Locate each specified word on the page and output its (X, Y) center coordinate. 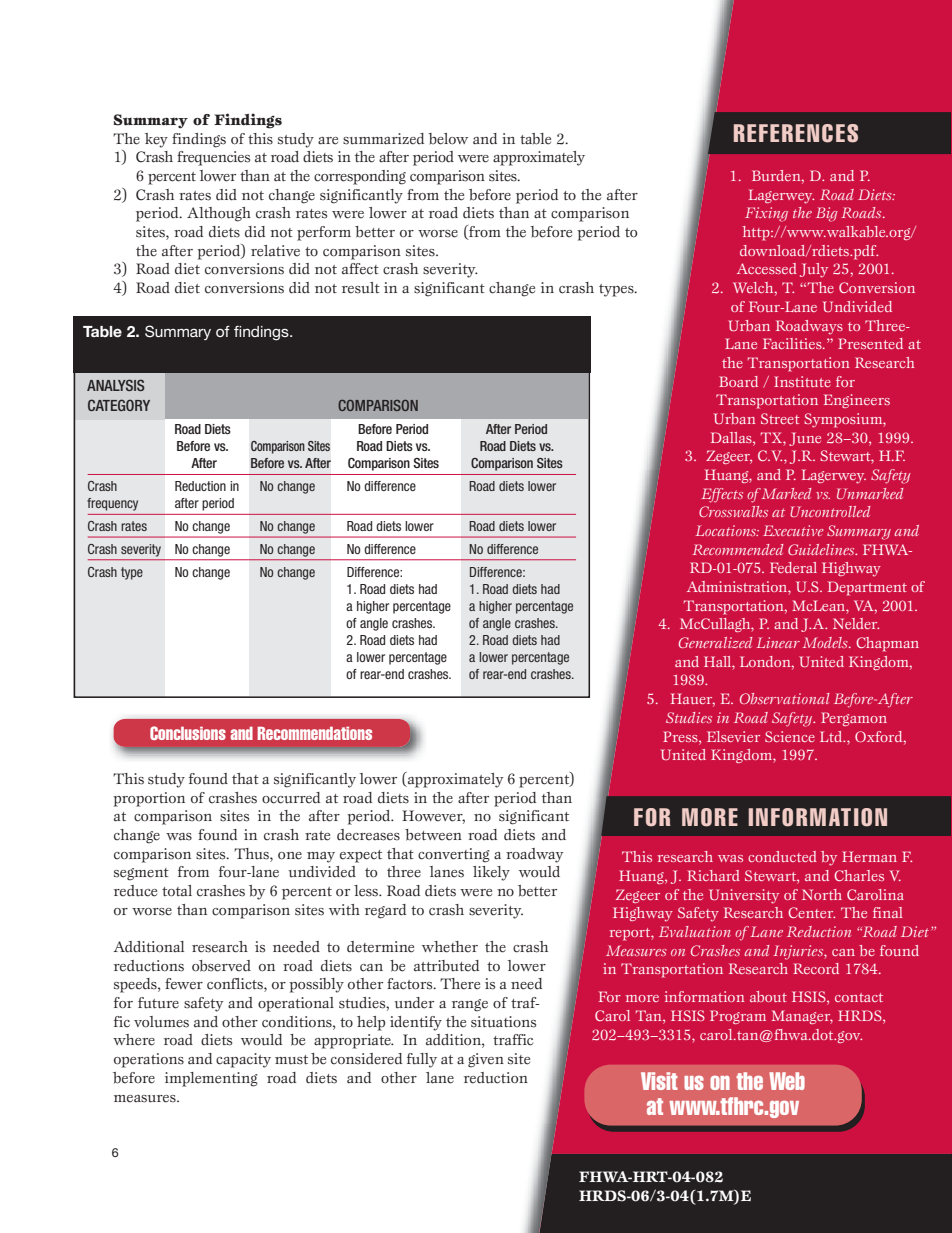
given (486, 1060)
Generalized (715, 642)
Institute (802, 381)
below (448, 139)
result (361, 288)
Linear (778, 642)
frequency (112, 504)
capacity (243, 1060)
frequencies (213, 158)
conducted (782, 856)
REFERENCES (796, 133)
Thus (252, 854)
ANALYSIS (115, 385)
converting (454, 855)
